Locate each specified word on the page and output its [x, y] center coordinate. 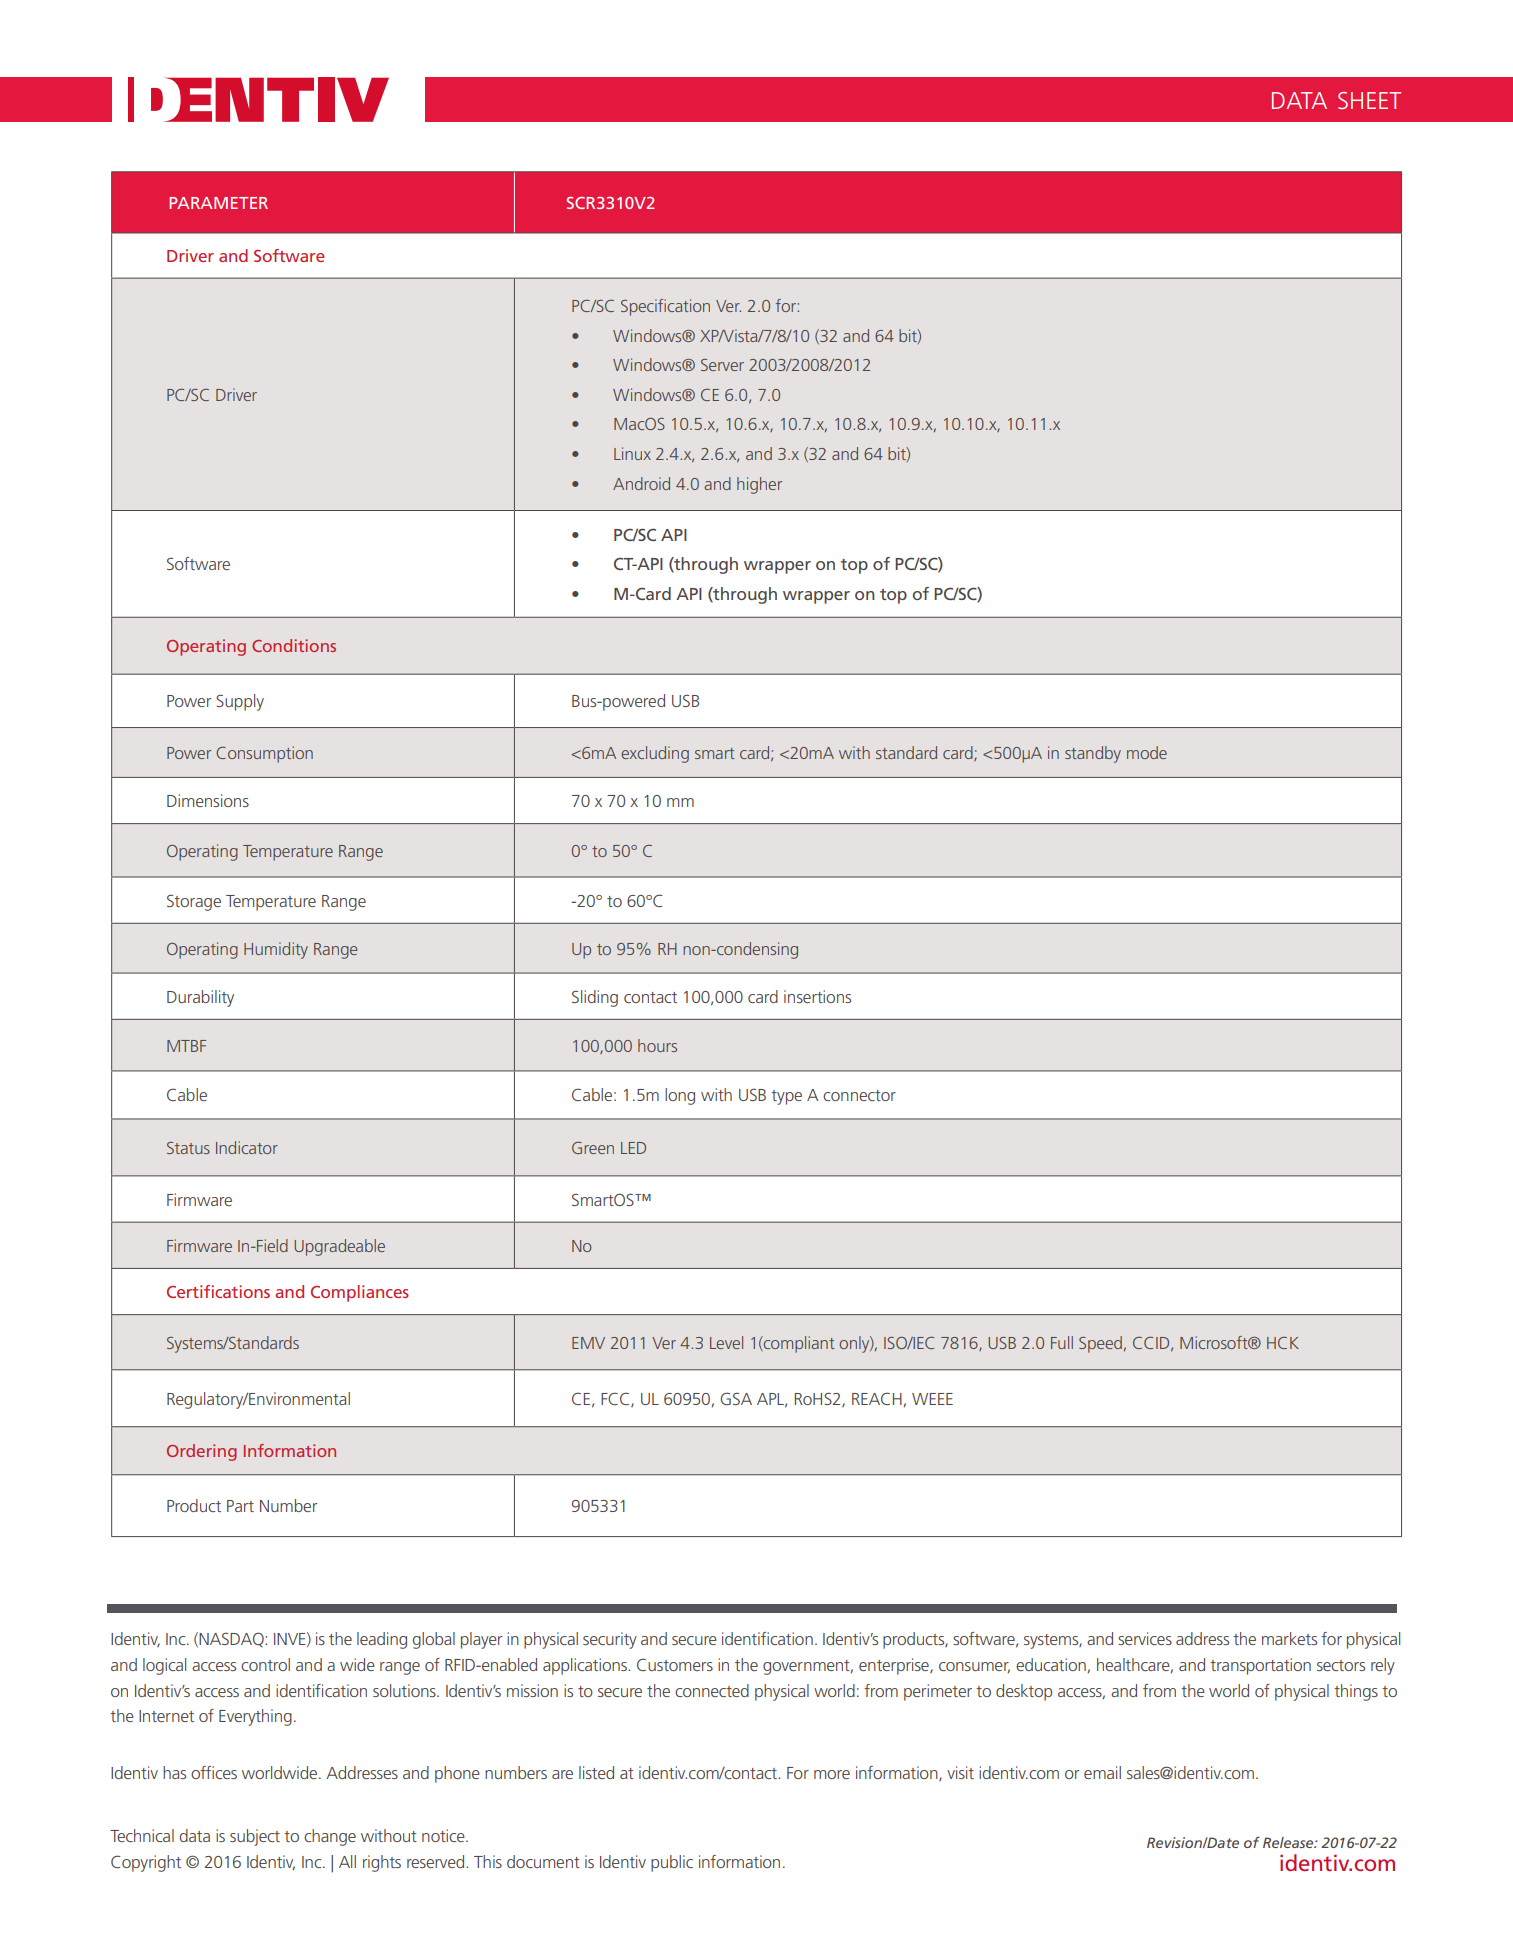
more [832, 1774]
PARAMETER [218, 203]
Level [726, 1342]
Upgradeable [339, 1247]
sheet [1369, 100]
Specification [665, 307]
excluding [655, 754]
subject [255, 1837]
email [1102, 1772]
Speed [1100, 1344]
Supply [240, 702]
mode [1147, 752]
